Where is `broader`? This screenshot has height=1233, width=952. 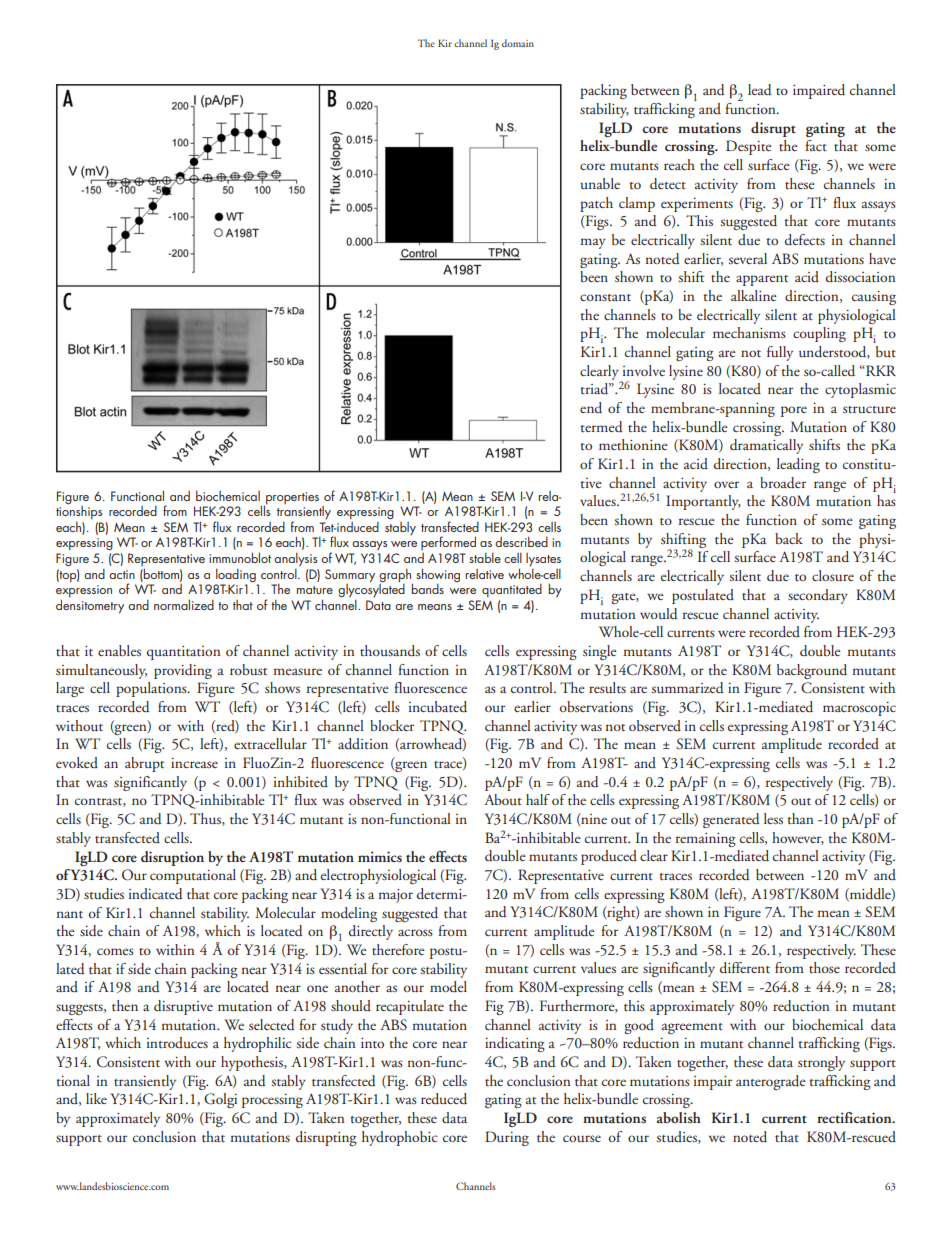 broader is located at coordinates (783, 483).
